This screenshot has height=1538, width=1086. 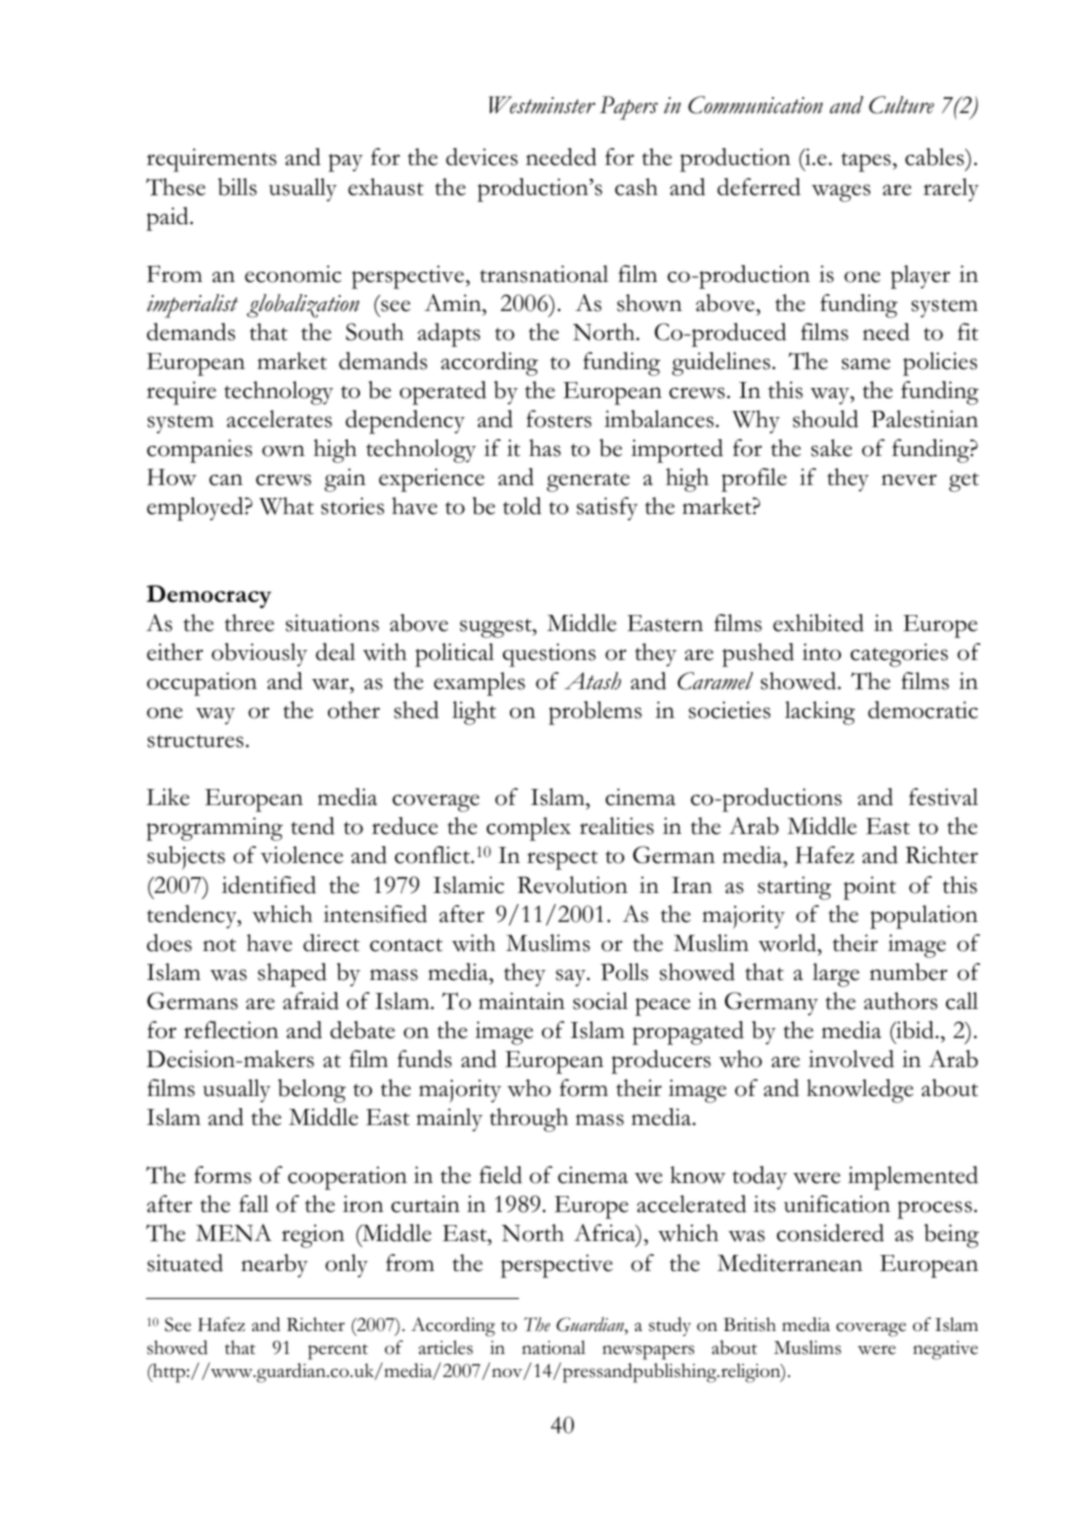 What do you see at coordinates (542, 105) in the screenshot?
I see `Westminster` at bounding box center [542, 105].
